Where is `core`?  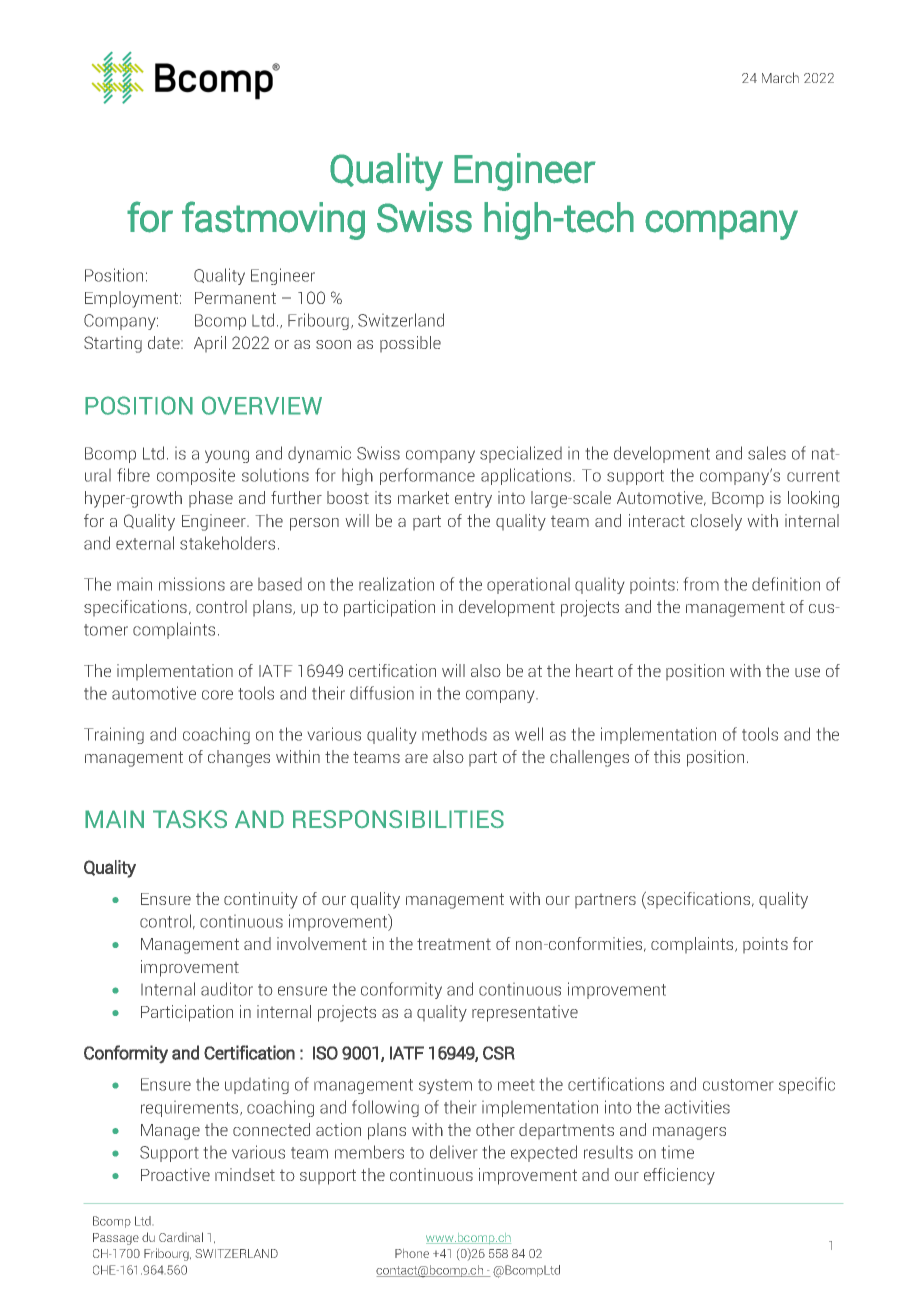 core is located at coordinates (217, 695).
